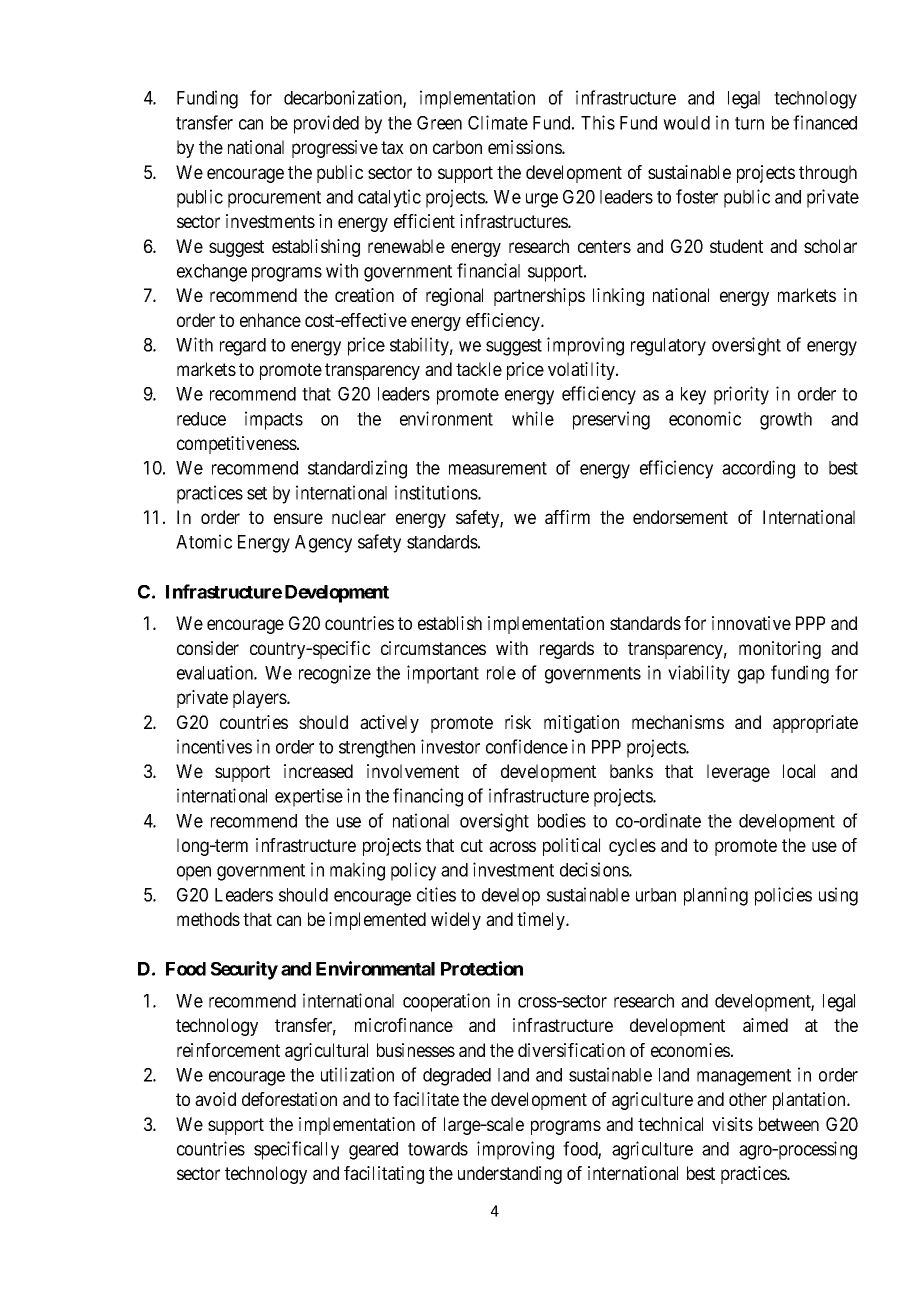 Image resolution: width=924 pixels, height=1308 pixels. What do you see at coordinates (289, 1099) in the screenshot?
I see `deforestation` at bounding box center [289, 1099].
